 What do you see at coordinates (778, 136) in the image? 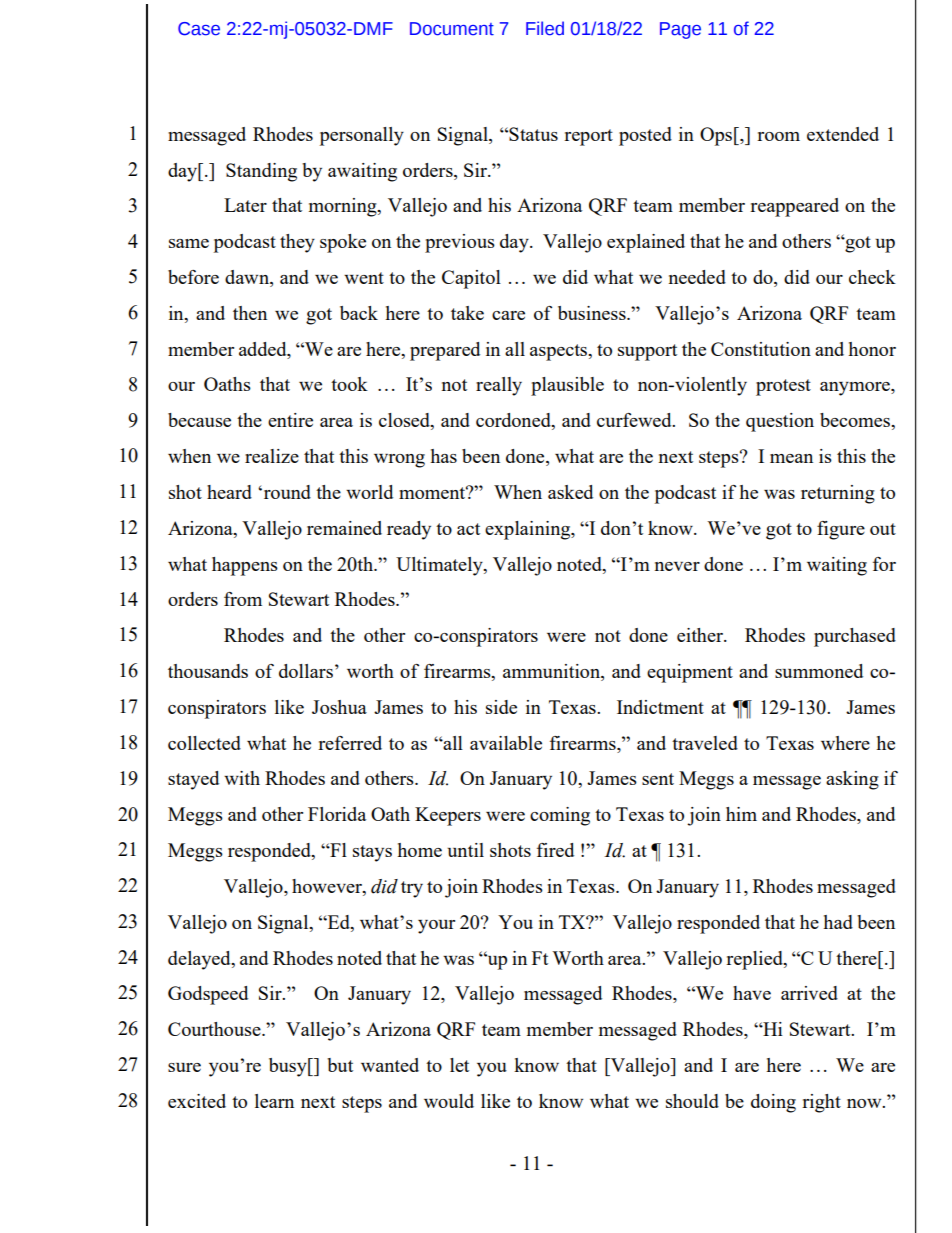
I see `room` at bounding box center [778, 136].
